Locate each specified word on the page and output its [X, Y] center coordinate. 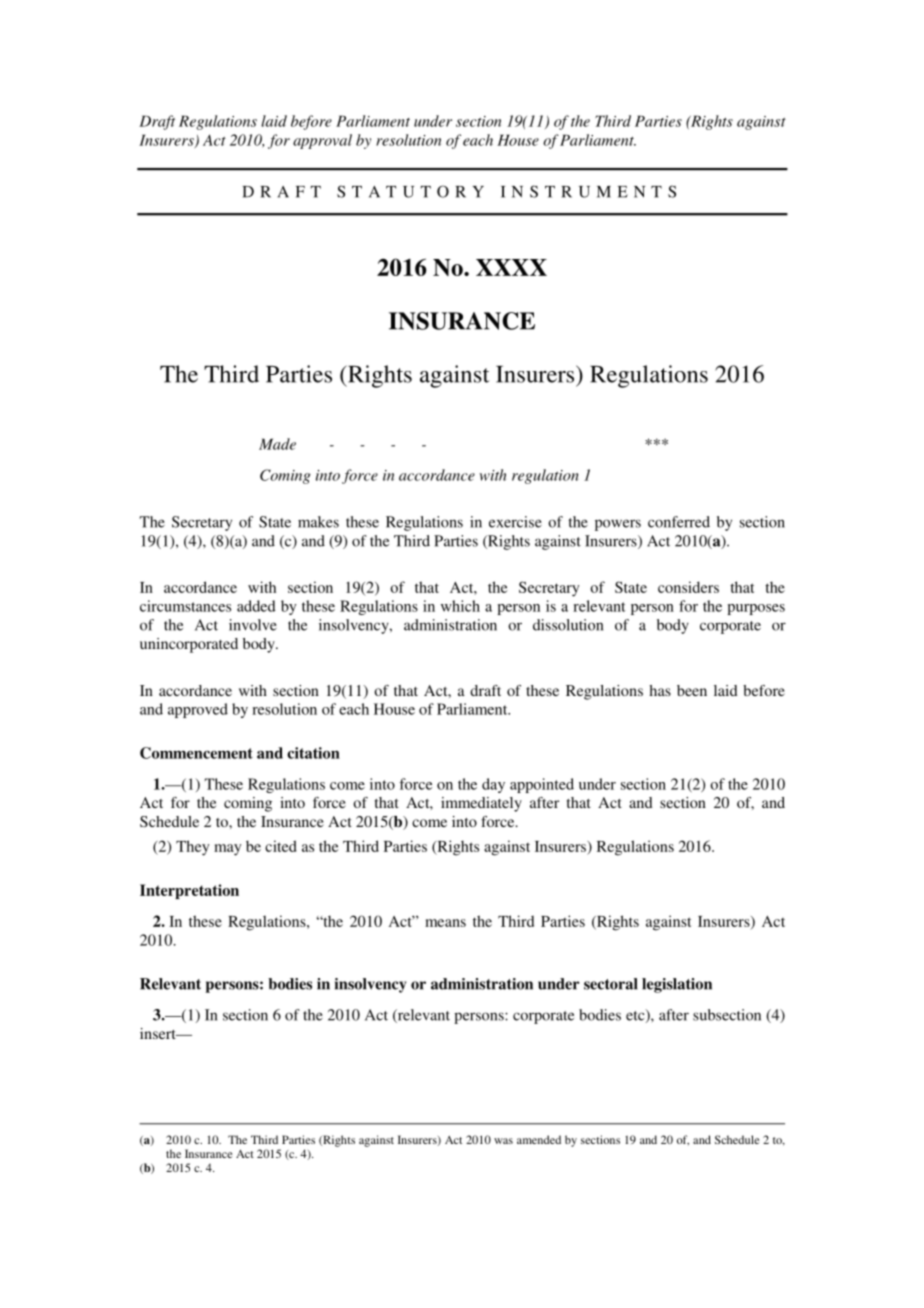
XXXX [511, 267]
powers [618, 525]
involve [253, 625]
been [692, 690]
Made [277, 444]
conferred [679, 522]
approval [322, 141]
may [228, 850]
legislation [677, 985]
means [445, 923]
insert [159, 1033]
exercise [515, 522]
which [460, 606]
